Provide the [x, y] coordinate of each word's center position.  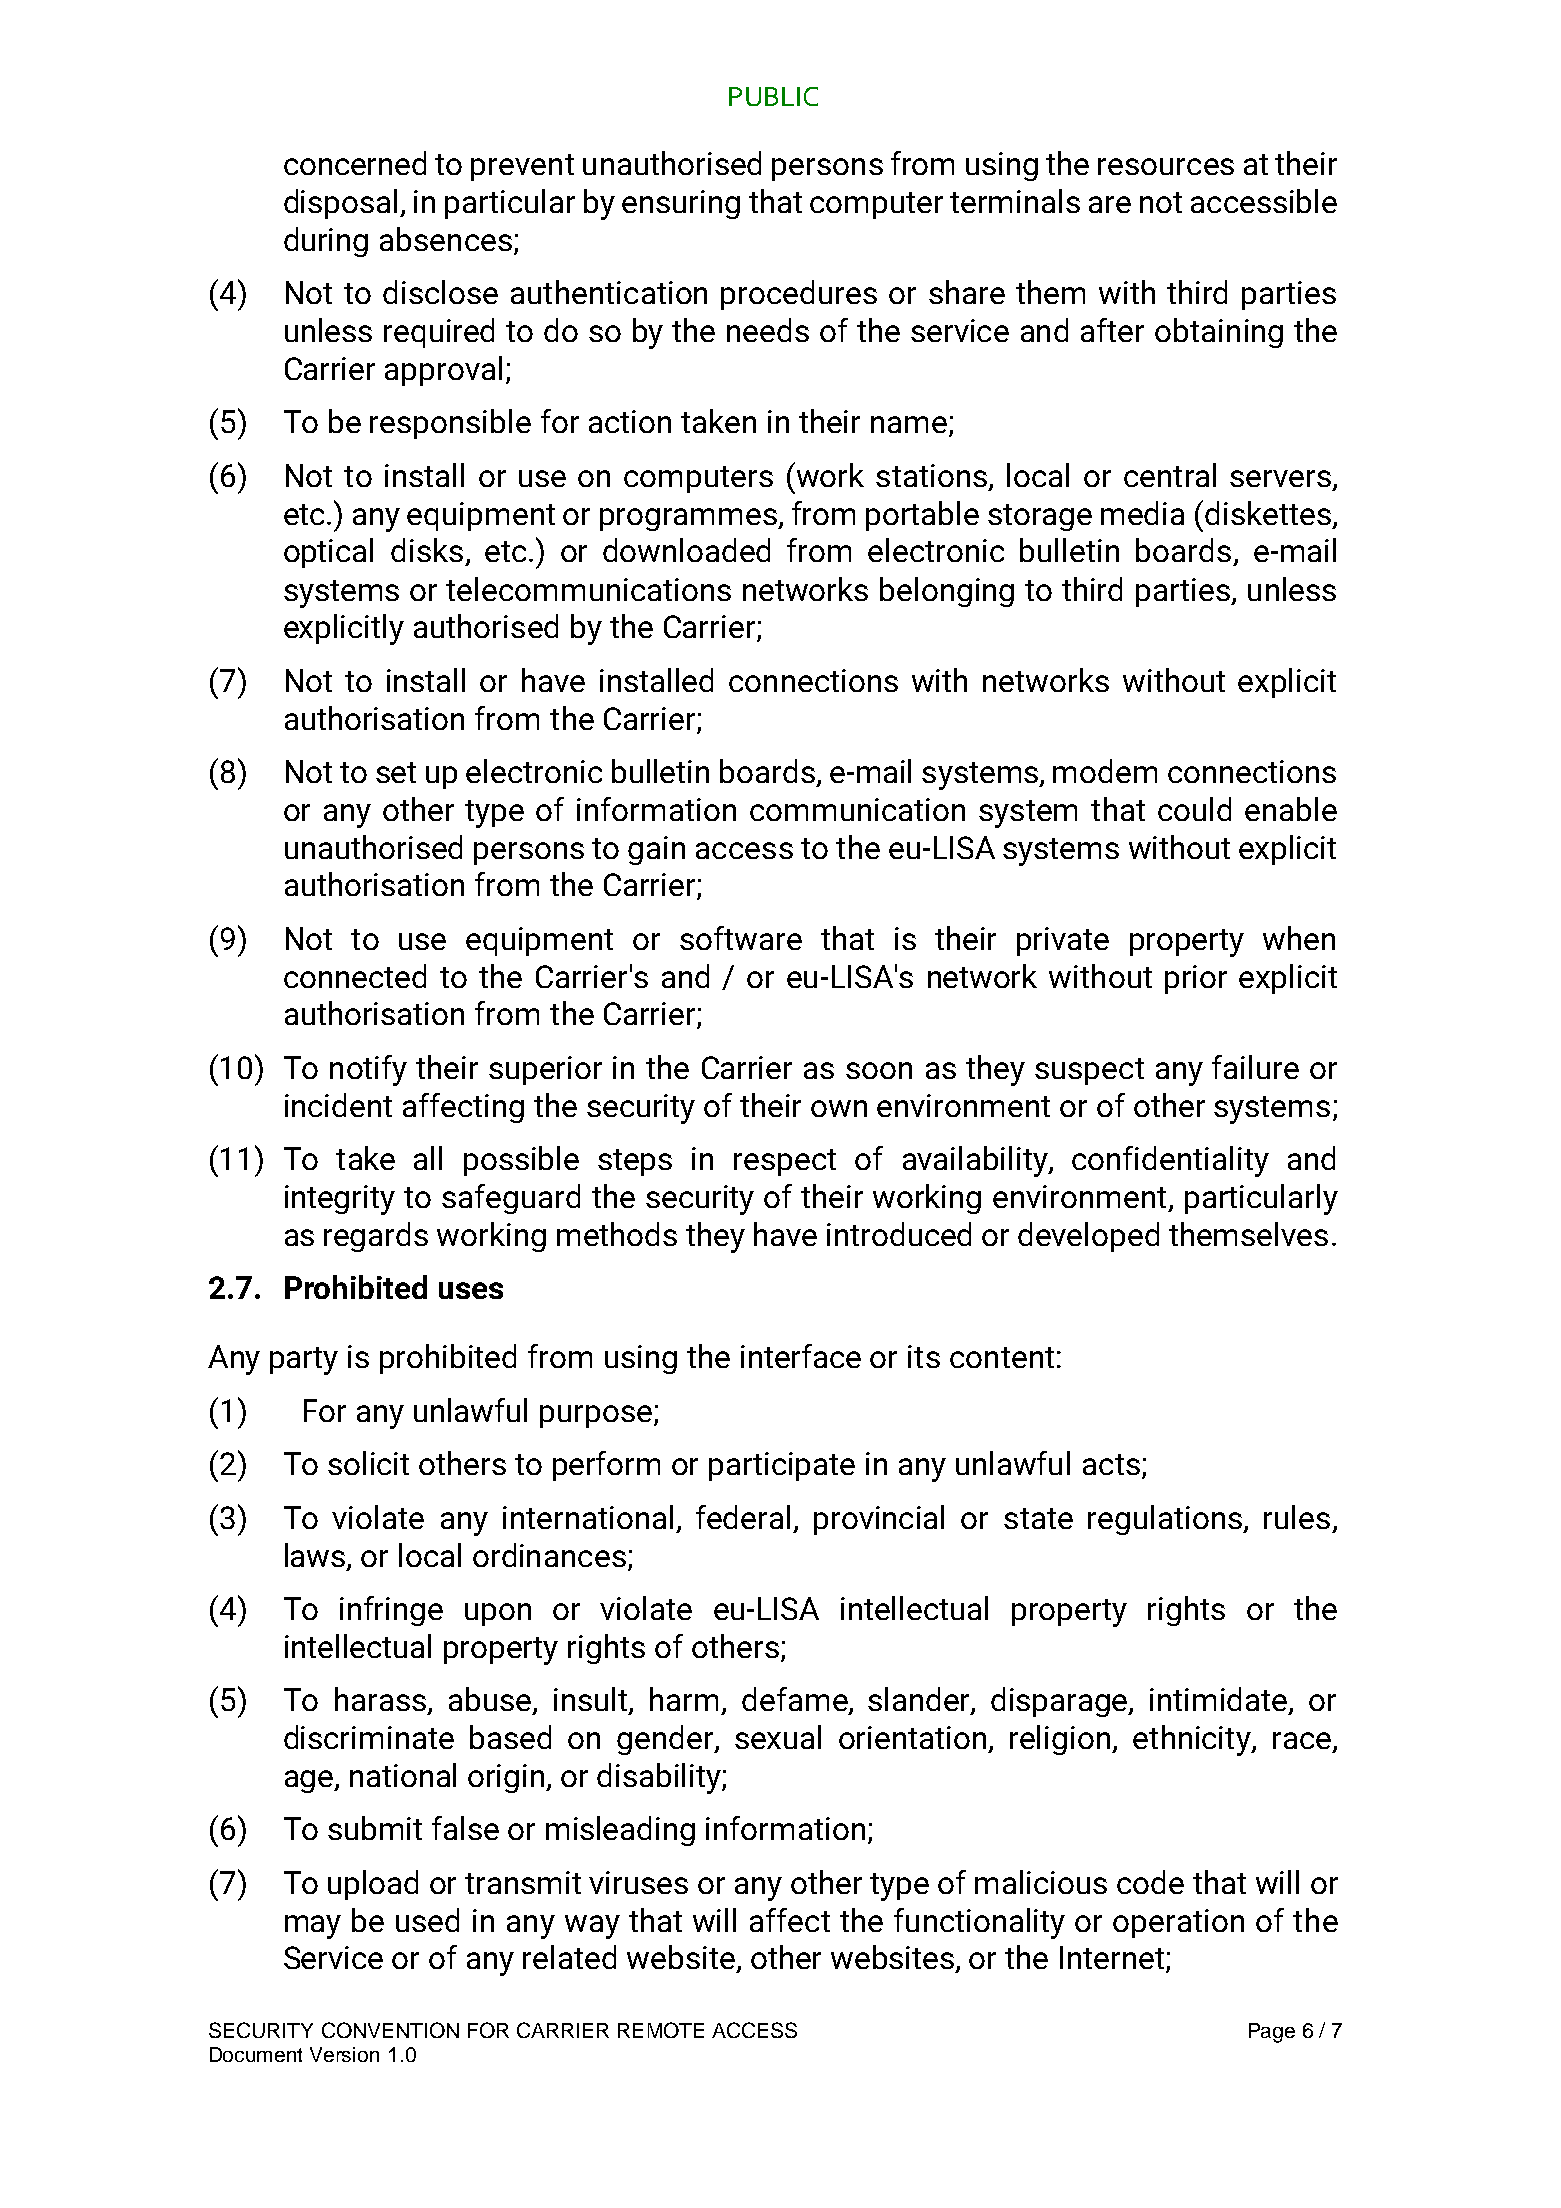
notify [368, 1070]
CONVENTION [390, 2030]
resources [1166, 166]
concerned [355, 163]
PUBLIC [773, 96]
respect [785, 1162]
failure [1255, 1067]
